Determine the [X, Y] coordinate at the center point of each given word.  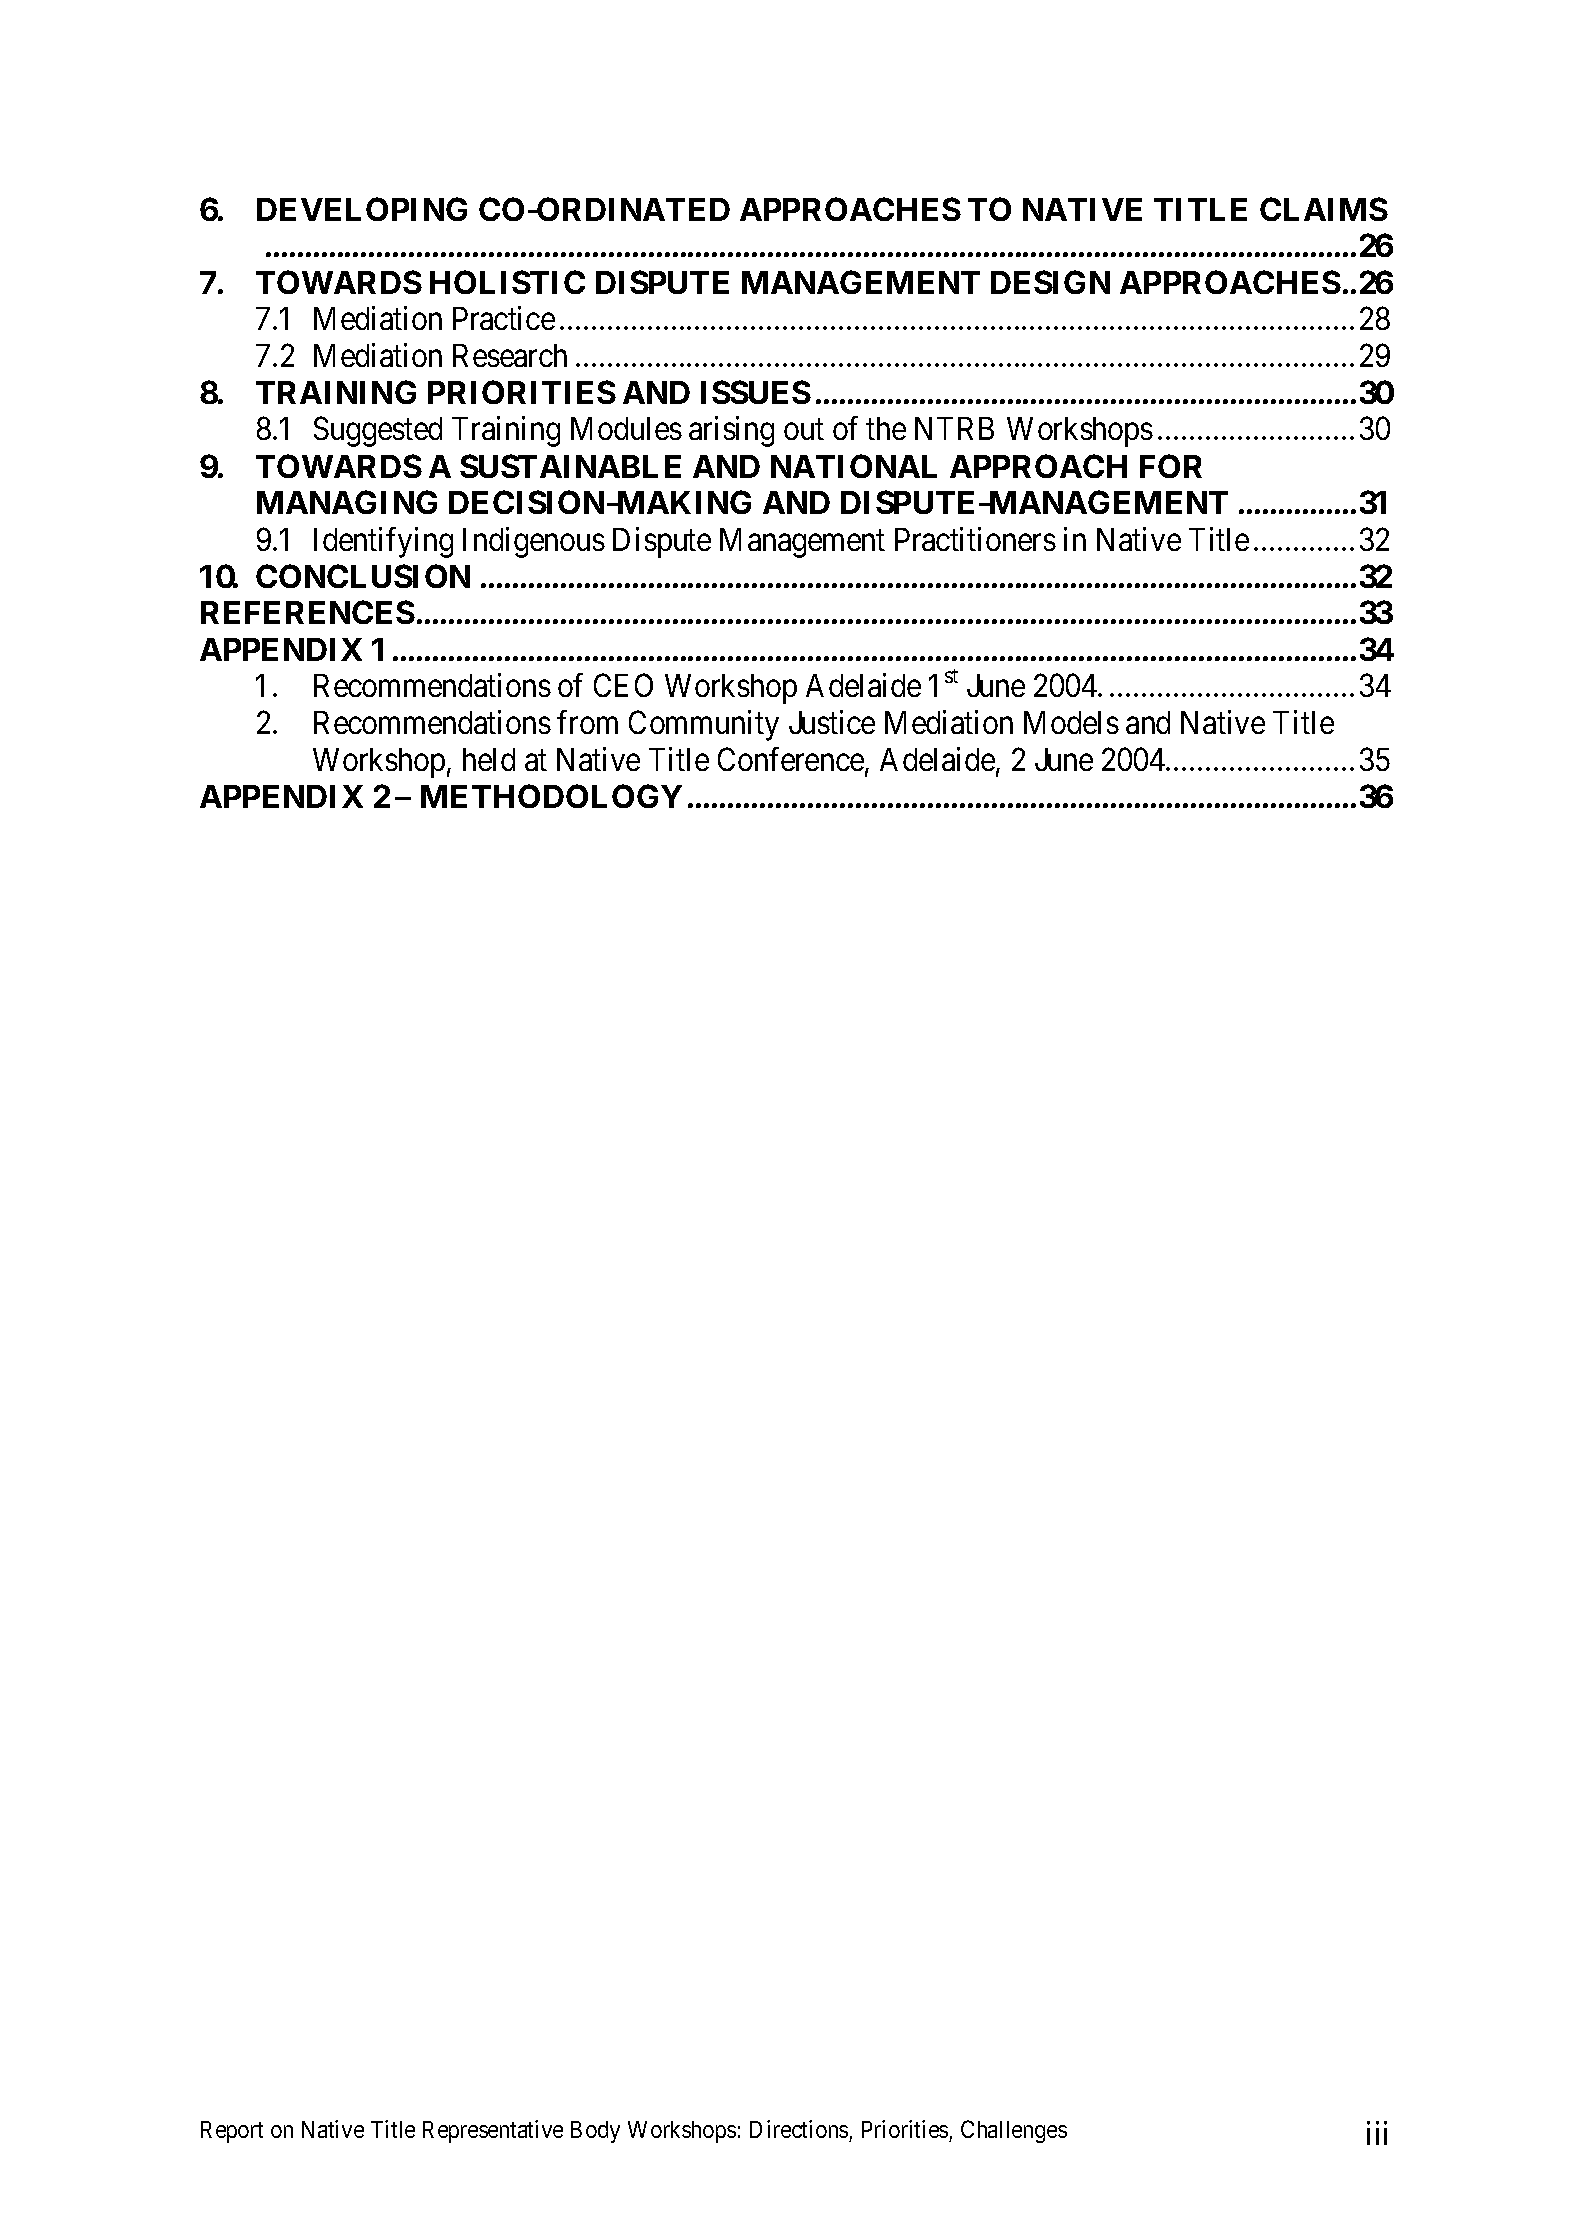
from [587, 722]
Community [704, 725]
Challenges [1014, 2131]
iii [1377, 2133]
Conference [791, 759]
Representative [493, 2131]
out [804, 430]
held [489, 759]
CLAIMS [1324, 209]
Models [1071, 722]
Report [232, 2132]
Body [595, 2132]
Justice [832, 722]
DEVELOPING [362, 209]
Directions [799, 2129]
